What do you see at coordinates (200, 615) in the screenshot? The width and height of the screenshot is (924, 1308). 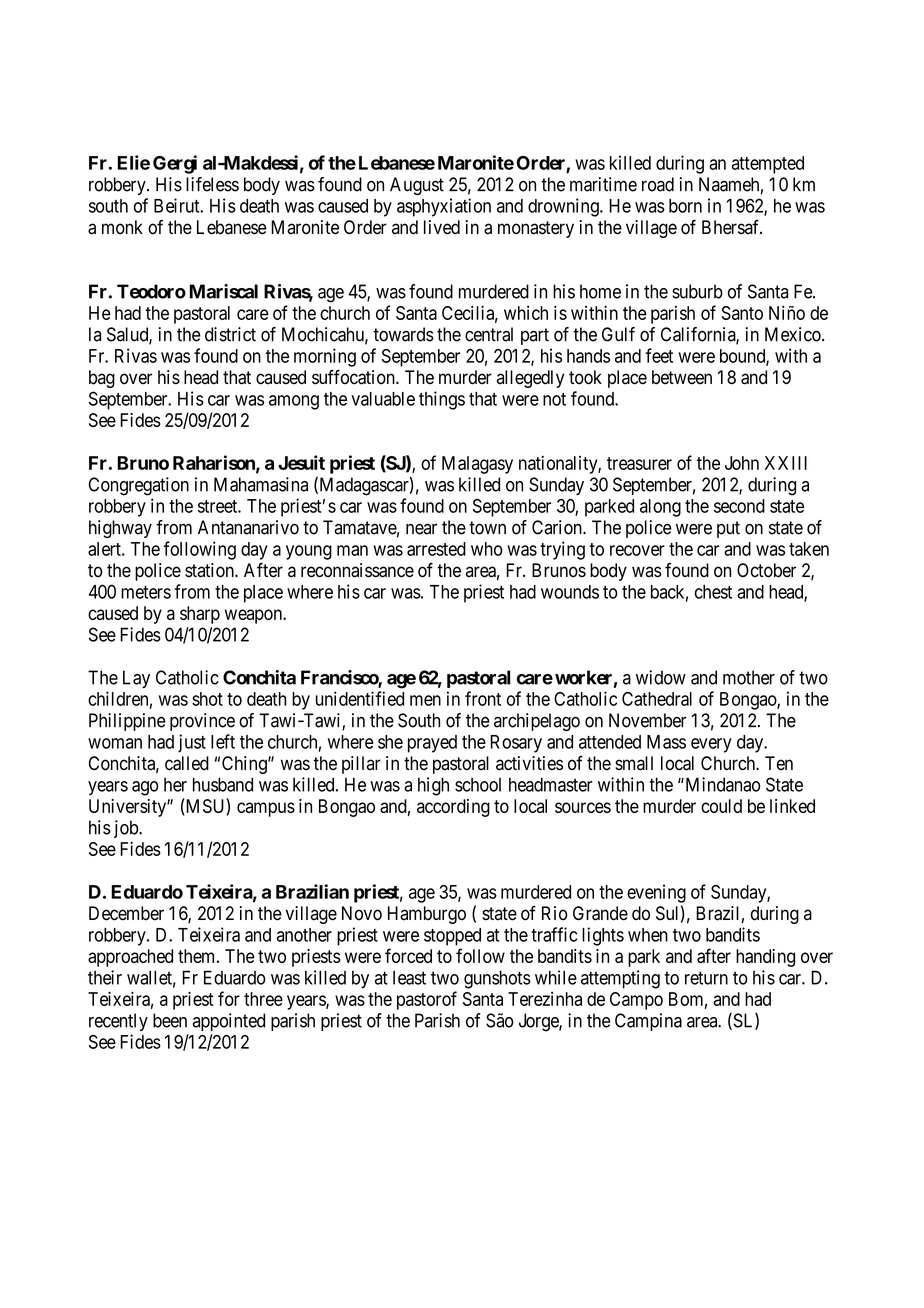 I see `sharp` at bounding box center [200, 615].
